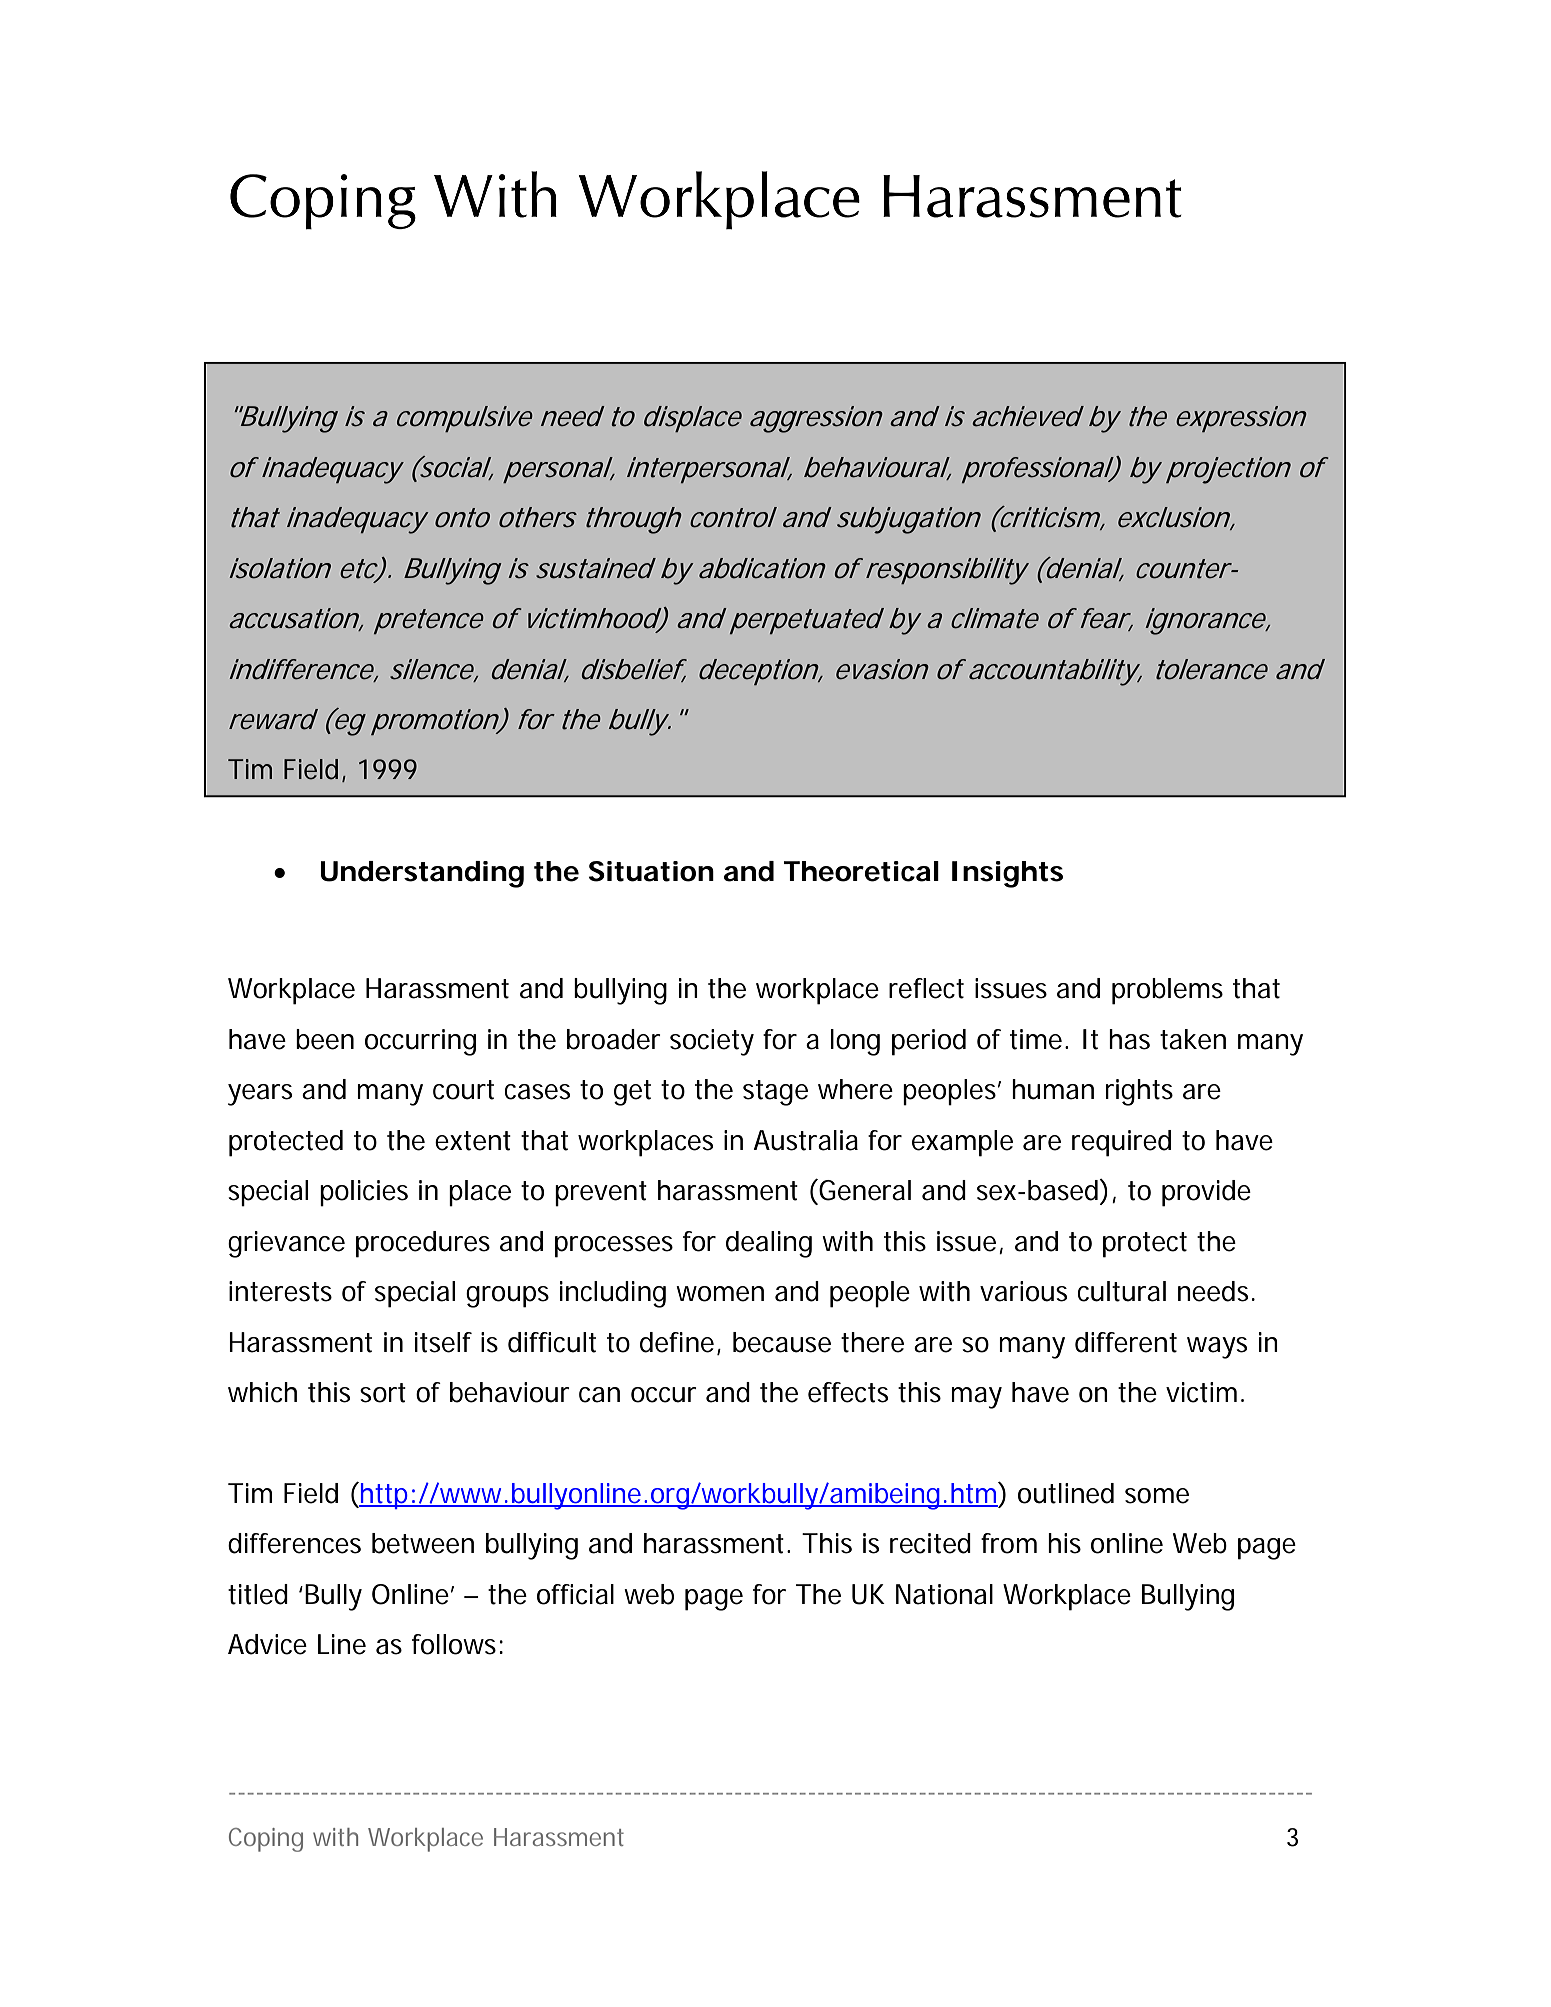 The width and height of the image is (1551, 2007). Describe the element at coordinates (267, 1644) in the image. I see `Advice` at that location.
